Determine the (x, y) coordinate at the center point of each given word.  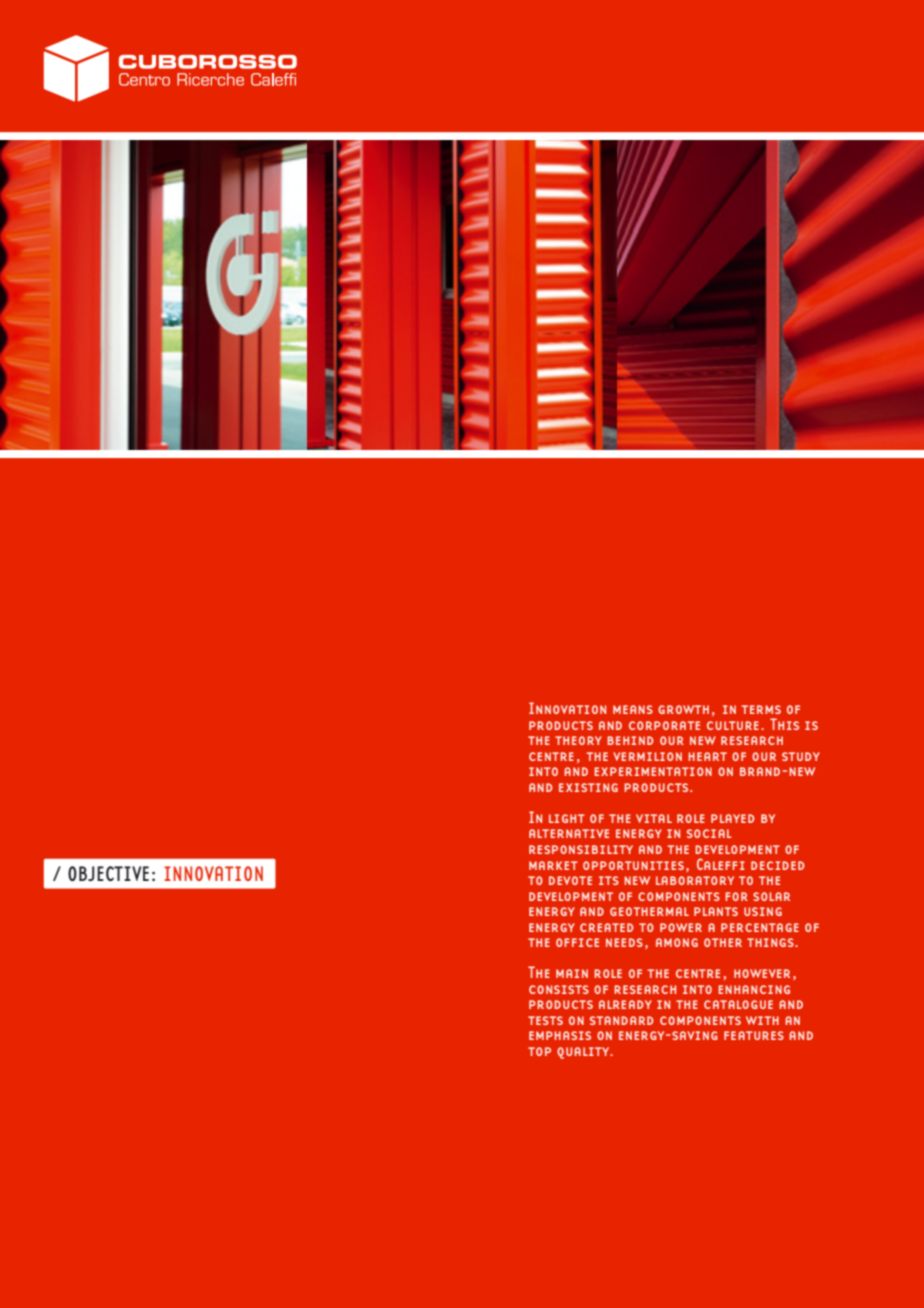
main (572, 973)
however (762, 973)
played (733, 818)
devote (570, 880)
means (633, 709)
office (577, 942)
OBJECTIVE (108, 873)
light (567, 818)
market (553, 865)
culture (733, 725)
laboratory (695, 880)
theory (578, 740)
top (539, 1051)
